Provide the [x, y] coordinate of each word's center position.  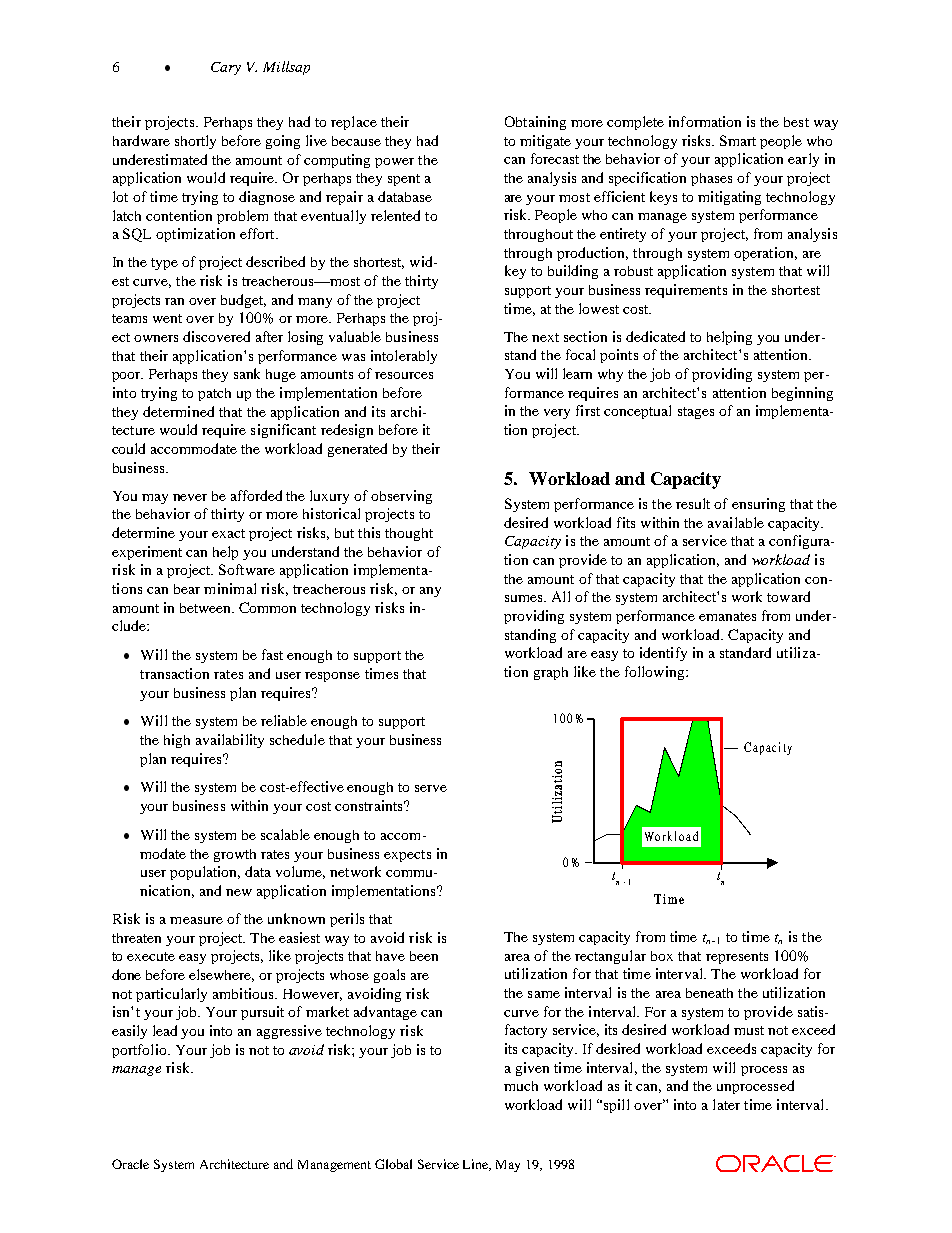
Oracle [130, 1164]
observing [401, 497]
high [177, 741]
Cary [226, 68]
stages [696, 413]
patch [214, 394]
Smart [738, 140]
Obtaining [535, 123]
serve [431, 788]
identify [663, 654]
